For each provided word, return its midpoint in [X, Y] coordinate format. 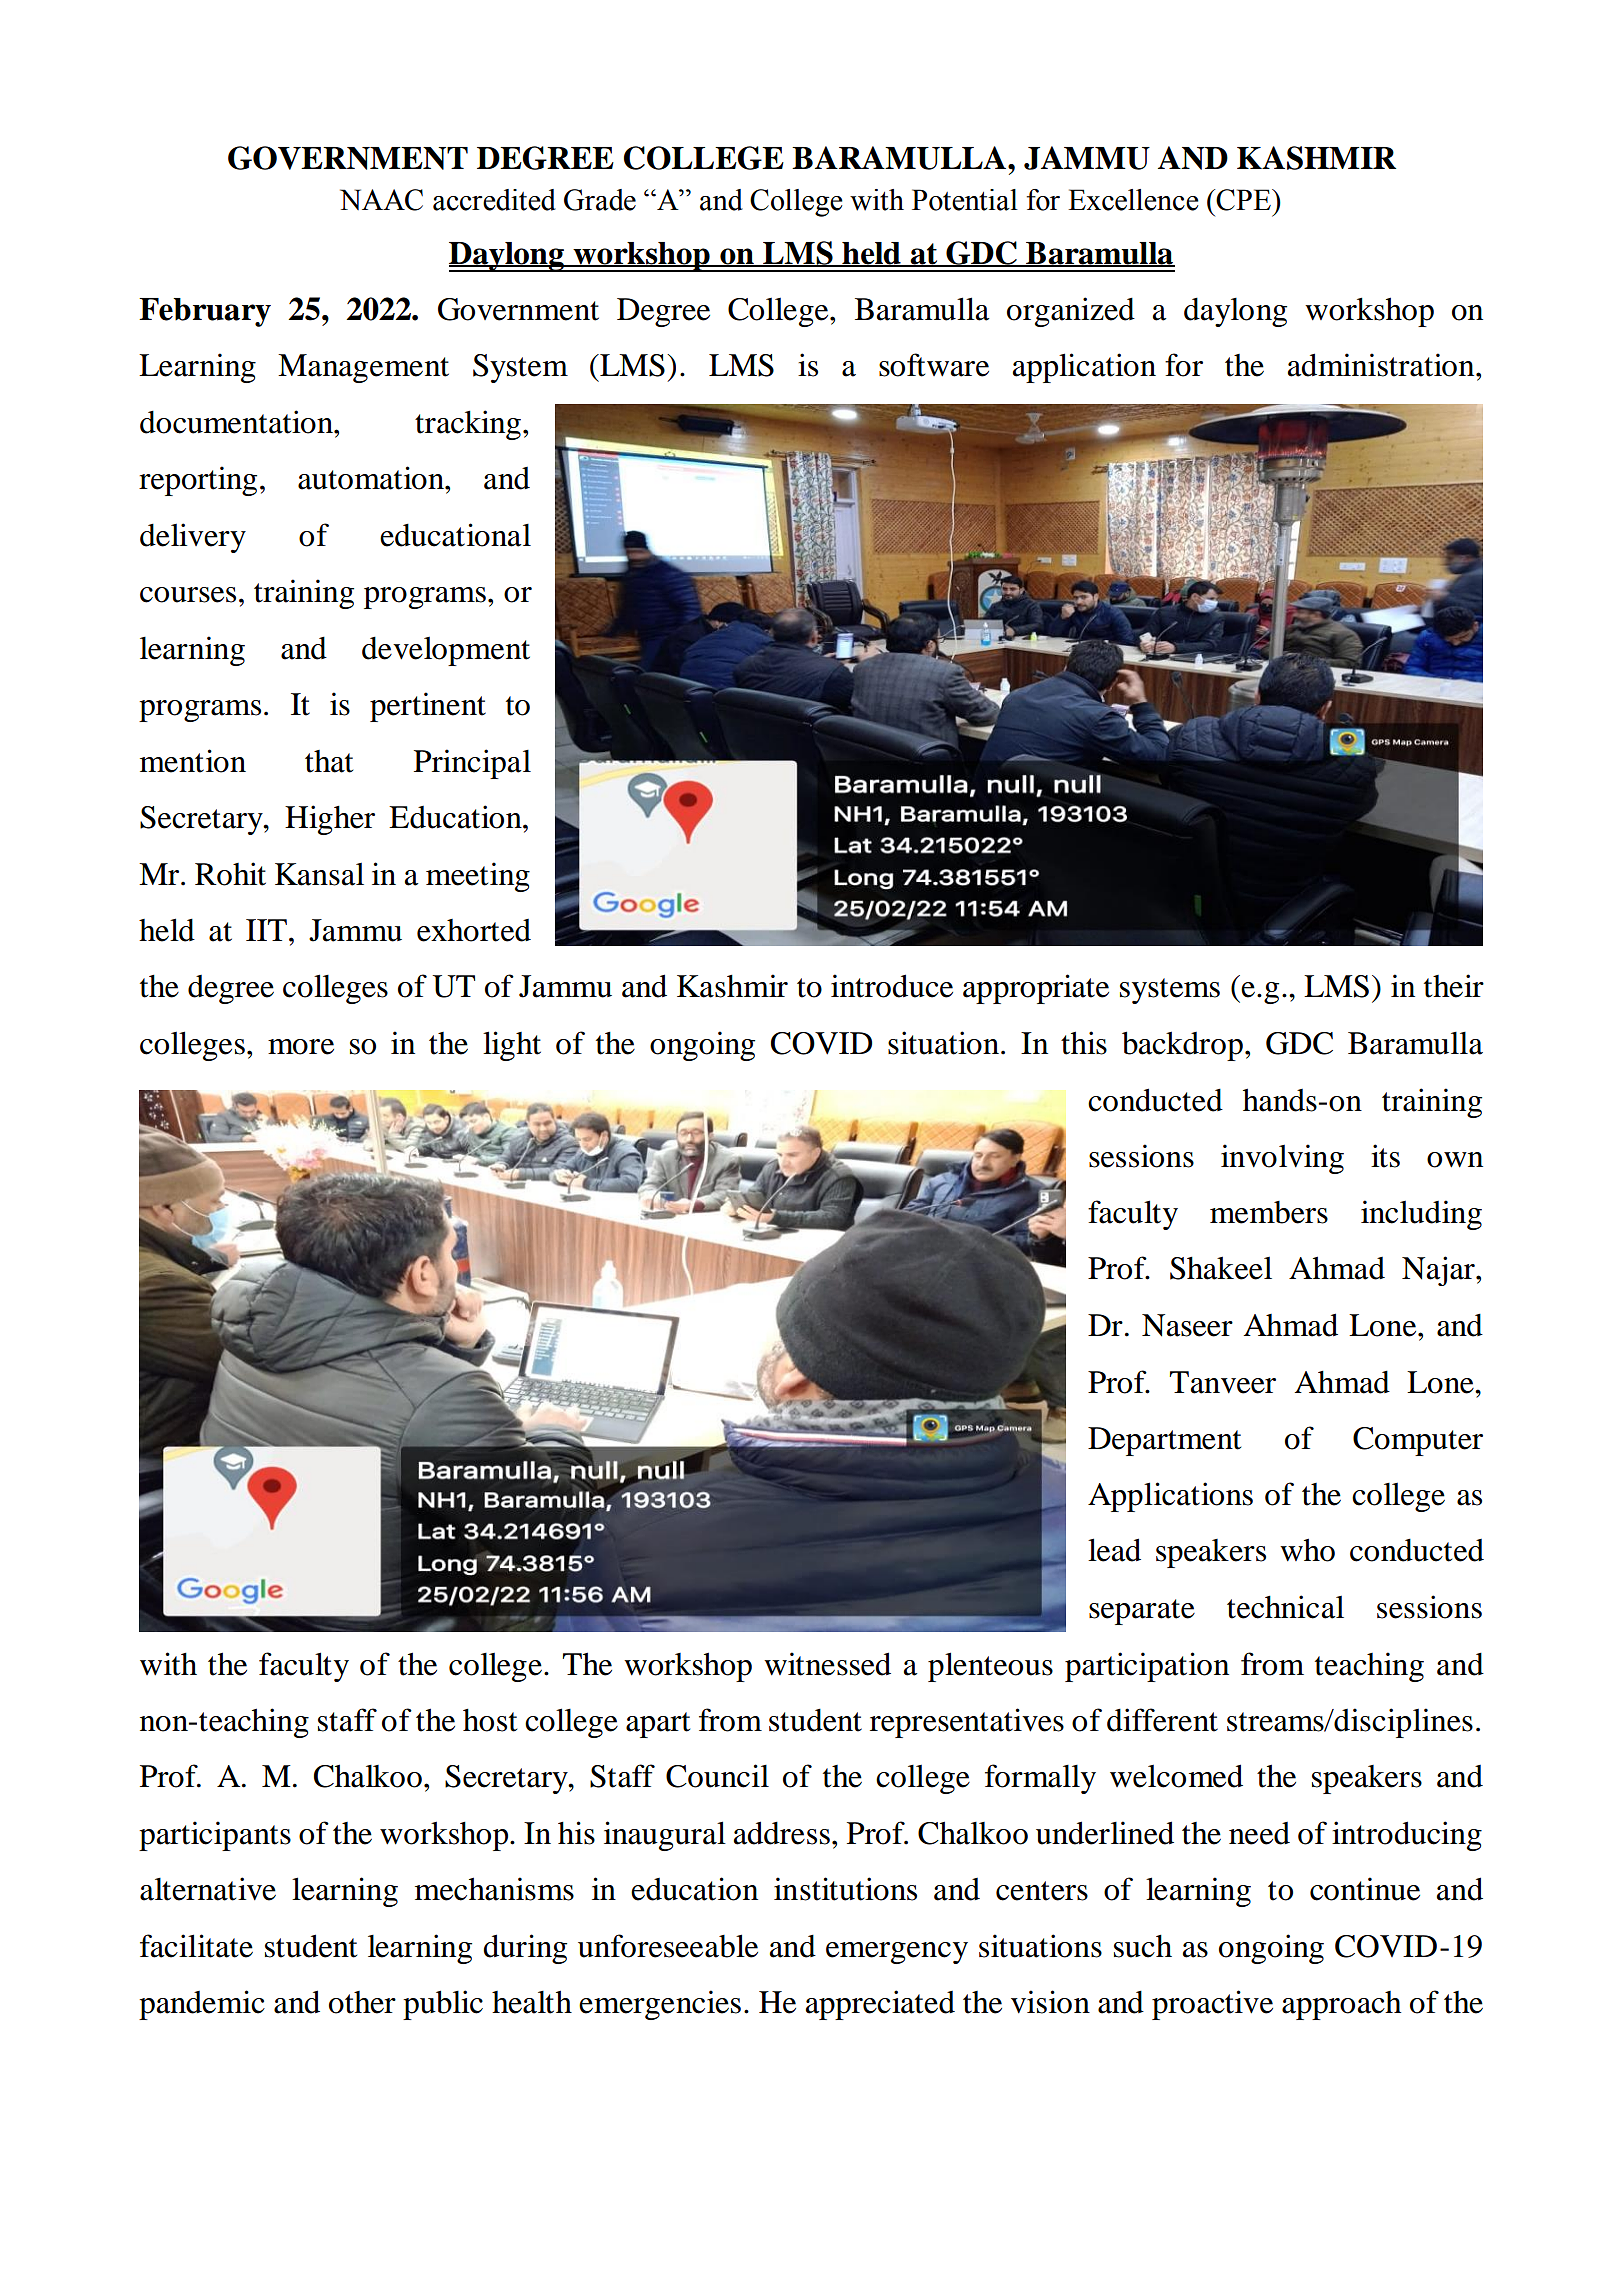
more [301, 1047]
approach [1341, 2005]
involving [1282, 1159]
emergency [897, 1953]
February [205, 312]
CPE [1243, 200]
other [362, 2002]
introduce [892, 986]
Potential [965, 200]
